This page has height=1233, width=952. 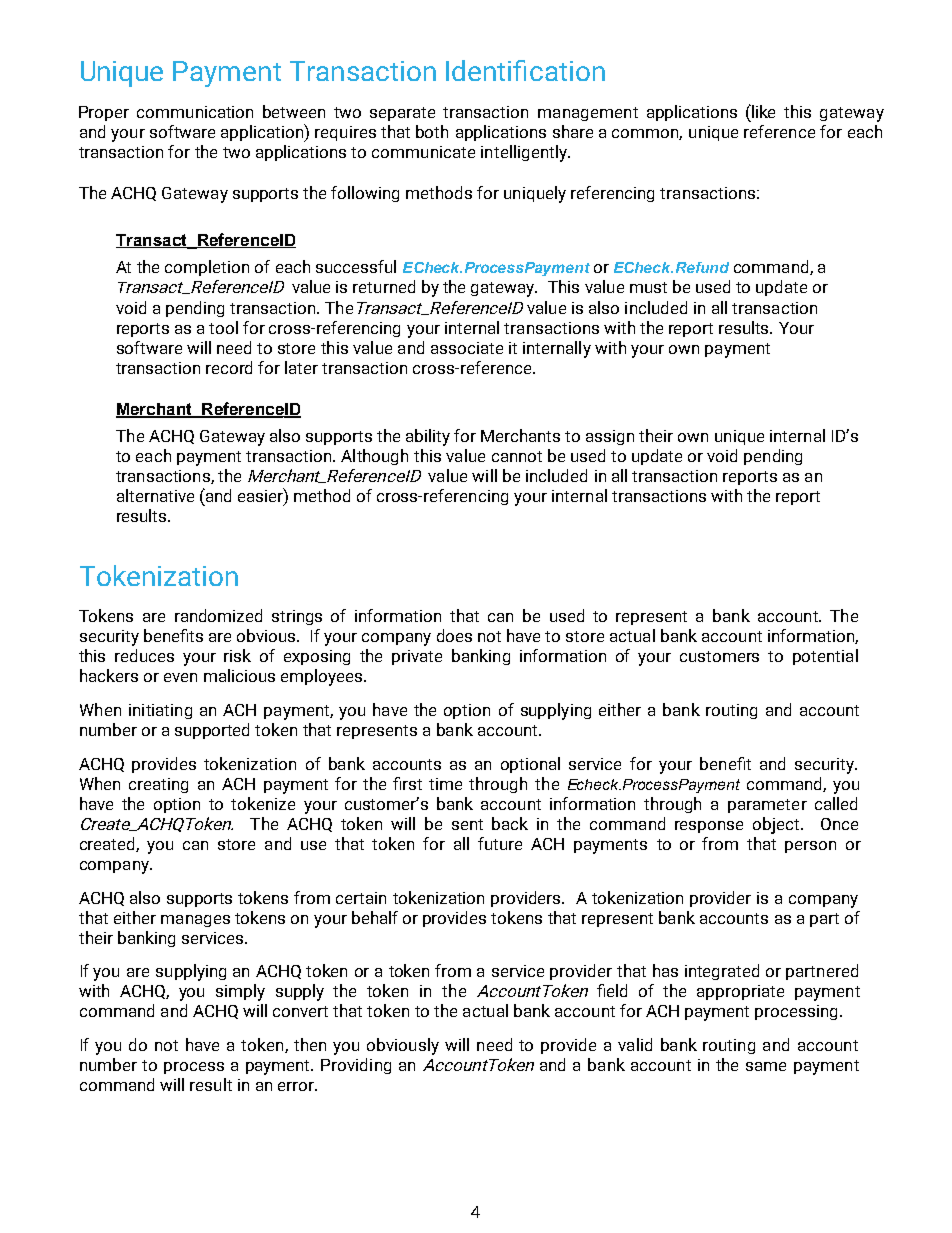 What do you see at coordinates (432, 131) in the page?
I see `both` at bounding box center [432, 131].
